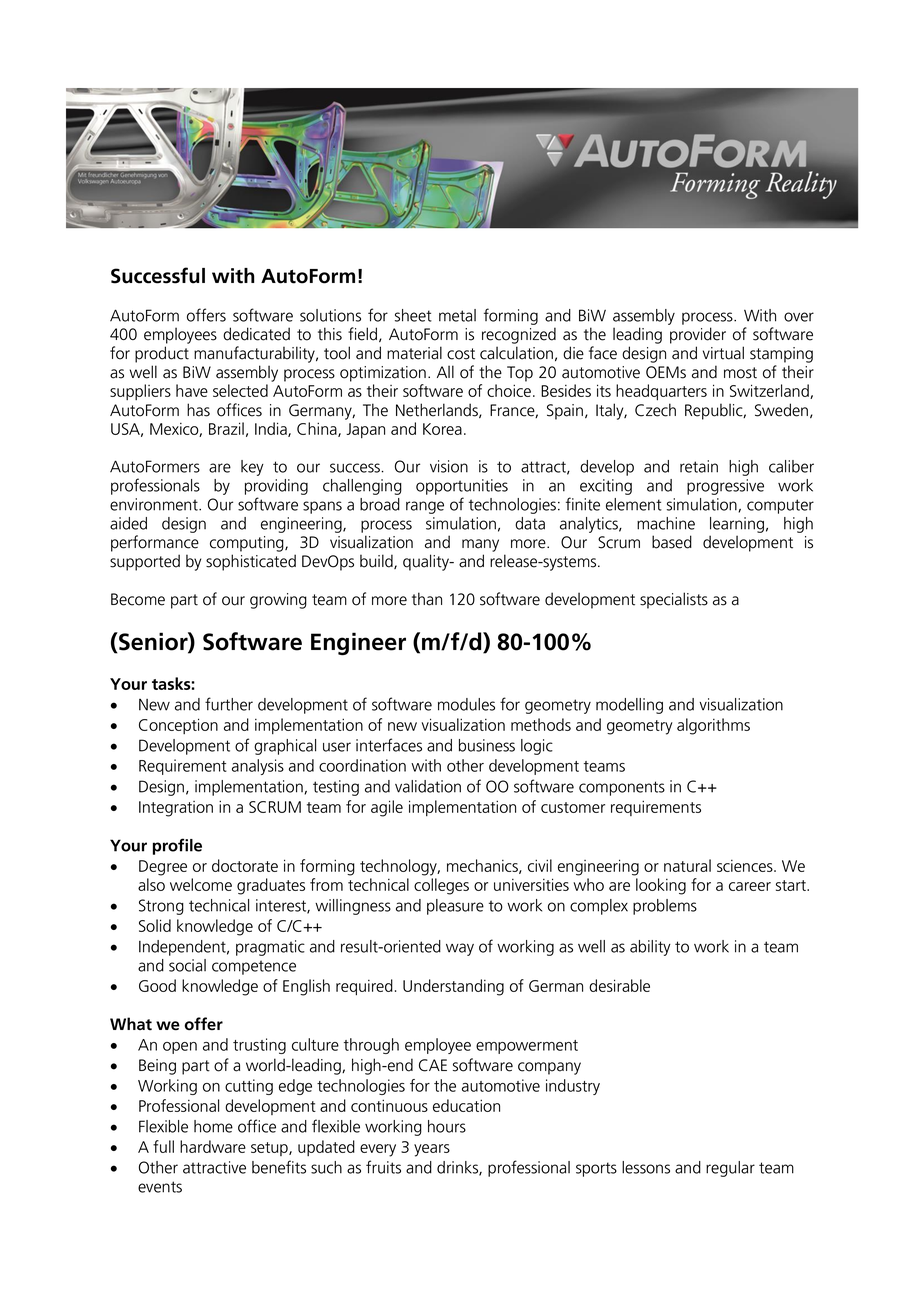 The height and width of the screenshot is (1308, 924). I want to click on dedicated, so click(256, 334).
